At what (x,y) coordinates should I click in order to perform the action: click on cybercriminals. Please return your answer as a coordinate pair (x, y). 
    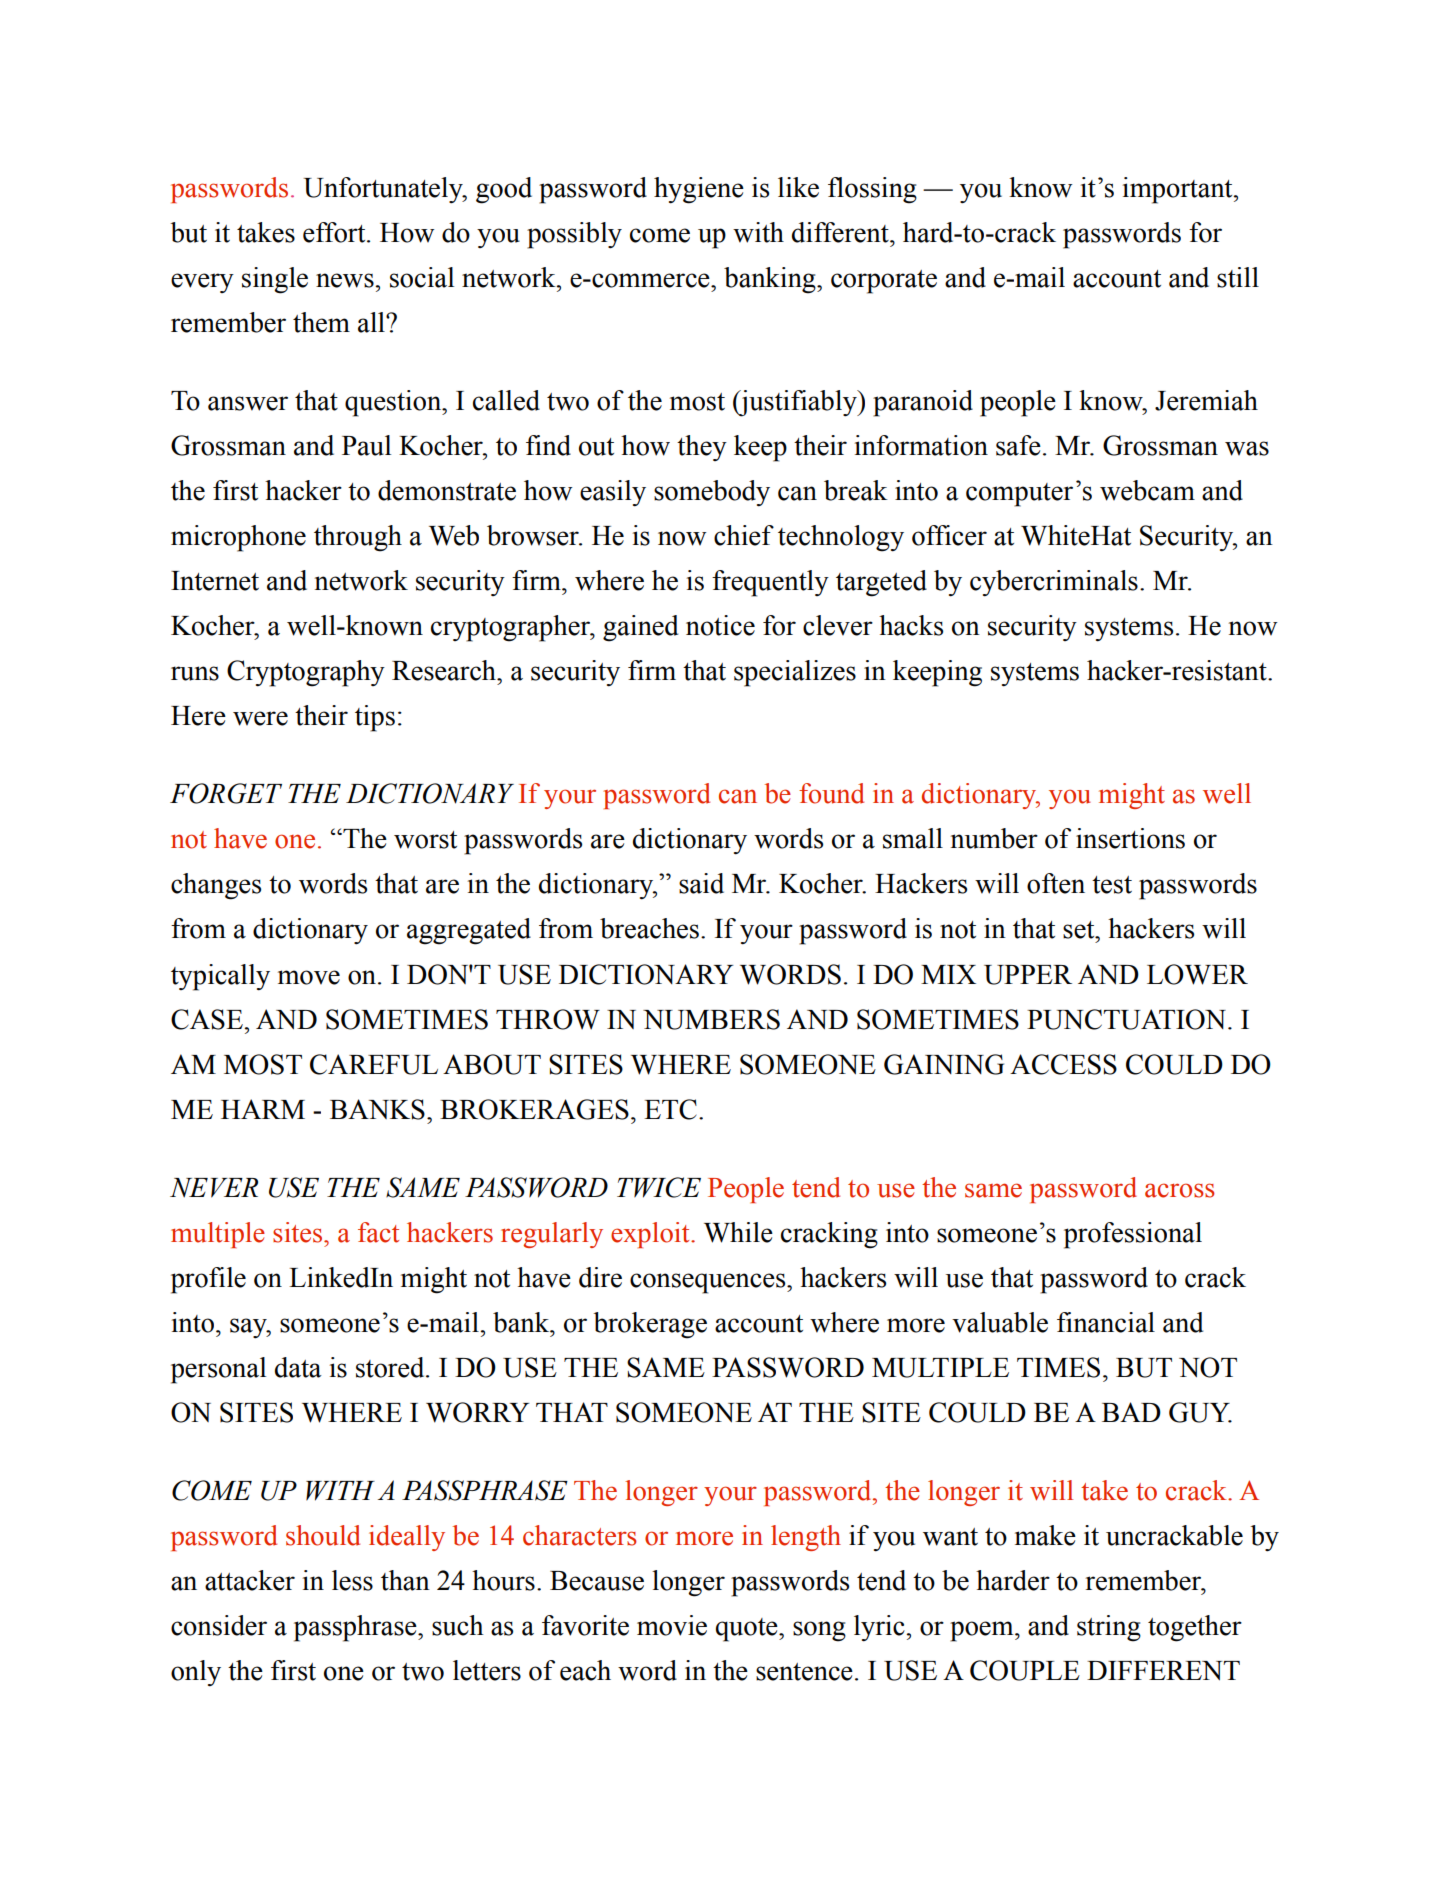
    Looking at the image, I should click on (1054, 583).
